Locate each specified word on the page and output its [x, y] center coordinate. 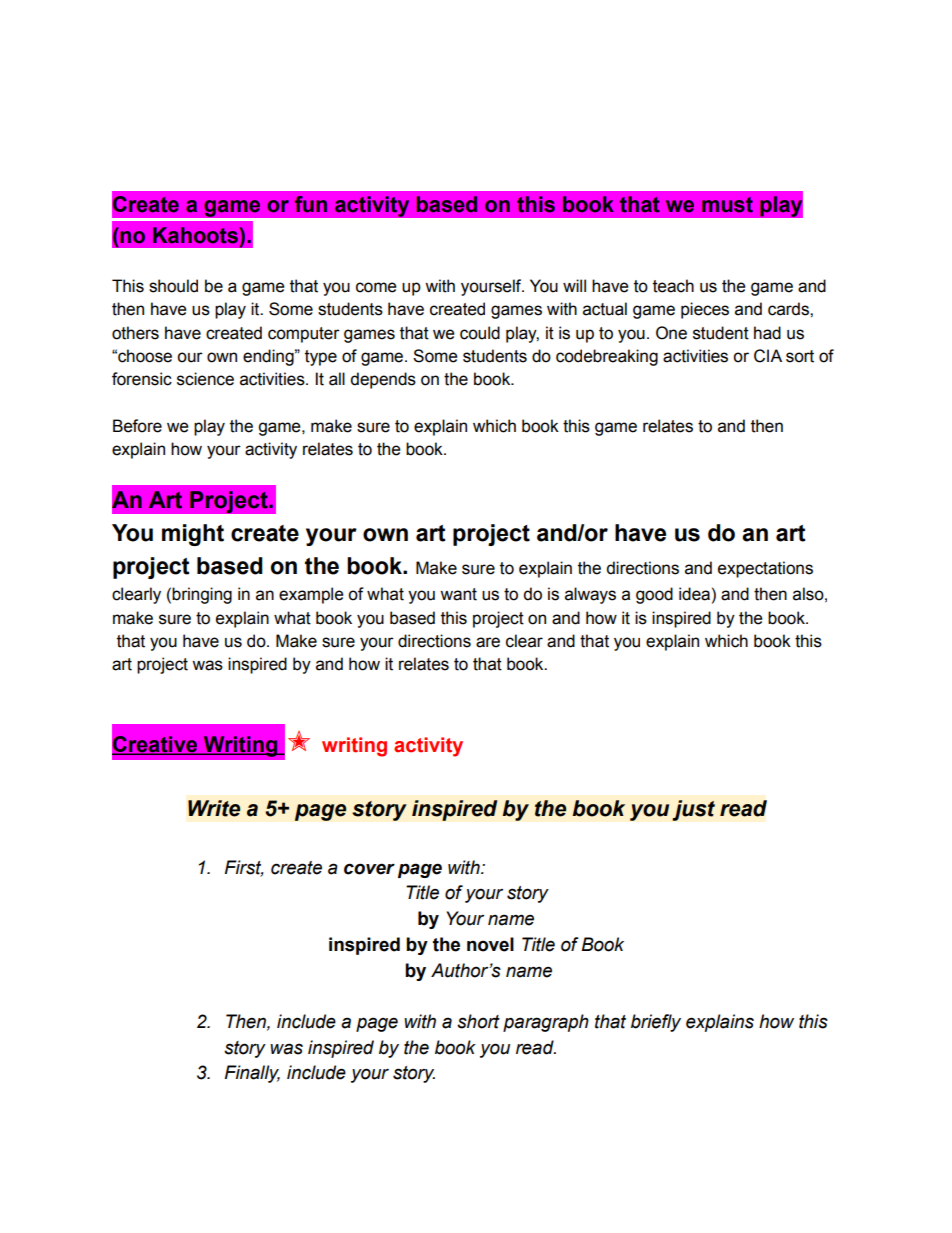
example [311, 595]
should [173, 286]
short [478, 1021]
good [654, 595]
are [488, 642]
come [376, 287]
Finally [252, 1074]
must [727, 205]
